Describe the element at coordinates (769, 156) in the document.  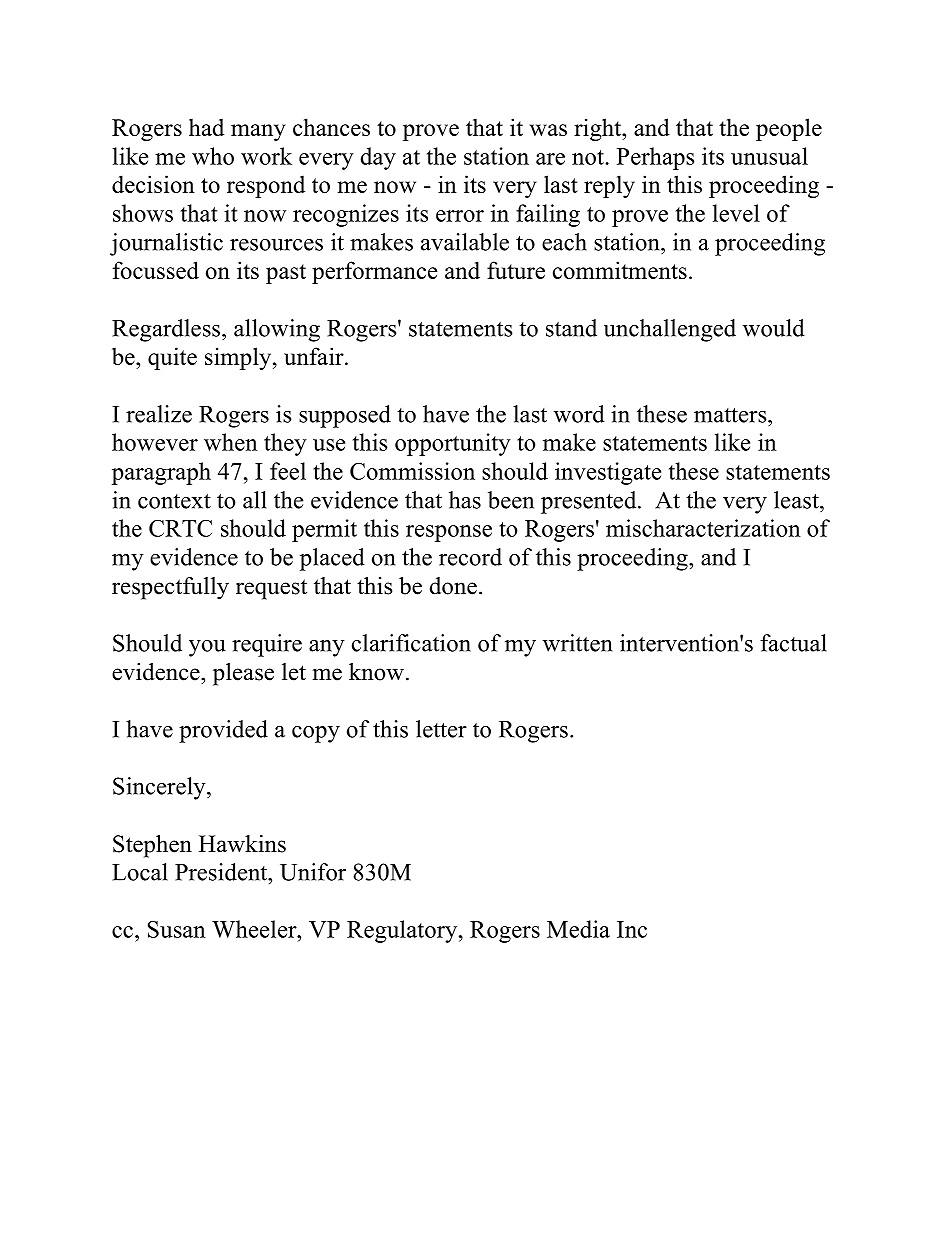
I see `unusual` at that location.
